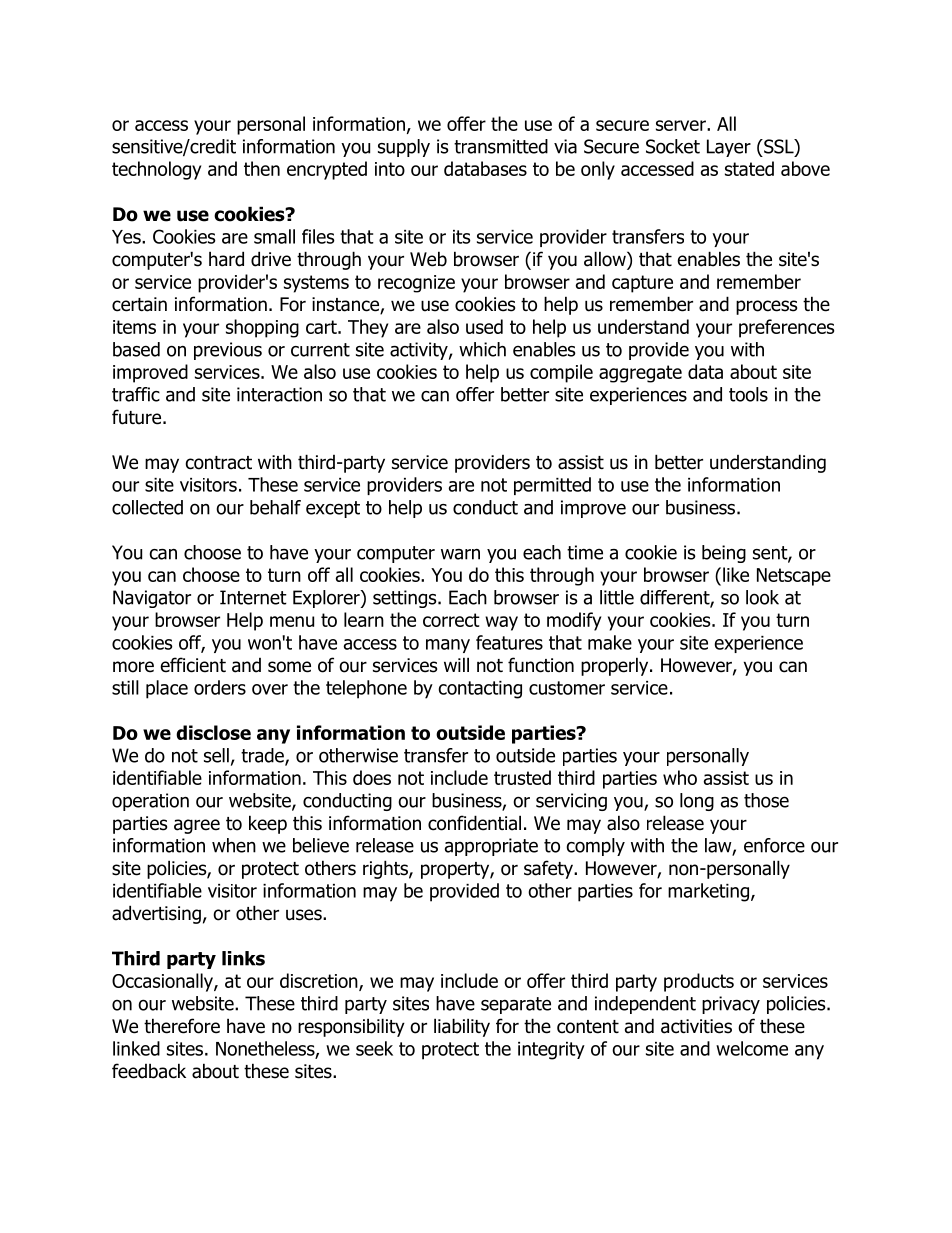 This page has width=952, height=1233. I want to click on liability, so click(462, 1027).
